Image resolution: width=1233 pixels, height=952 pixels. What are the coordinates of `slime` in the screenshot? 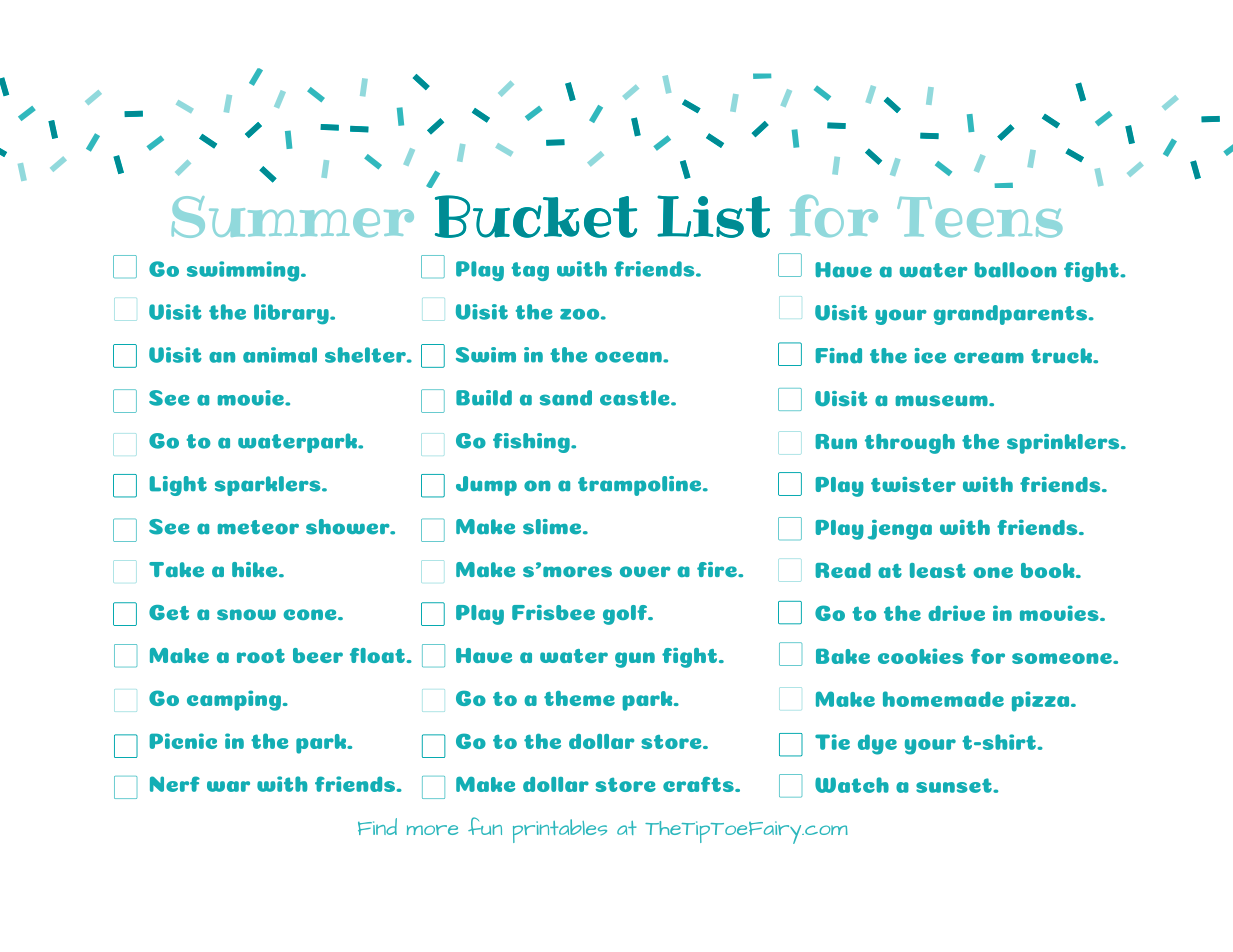 It's located at (553, 527).
